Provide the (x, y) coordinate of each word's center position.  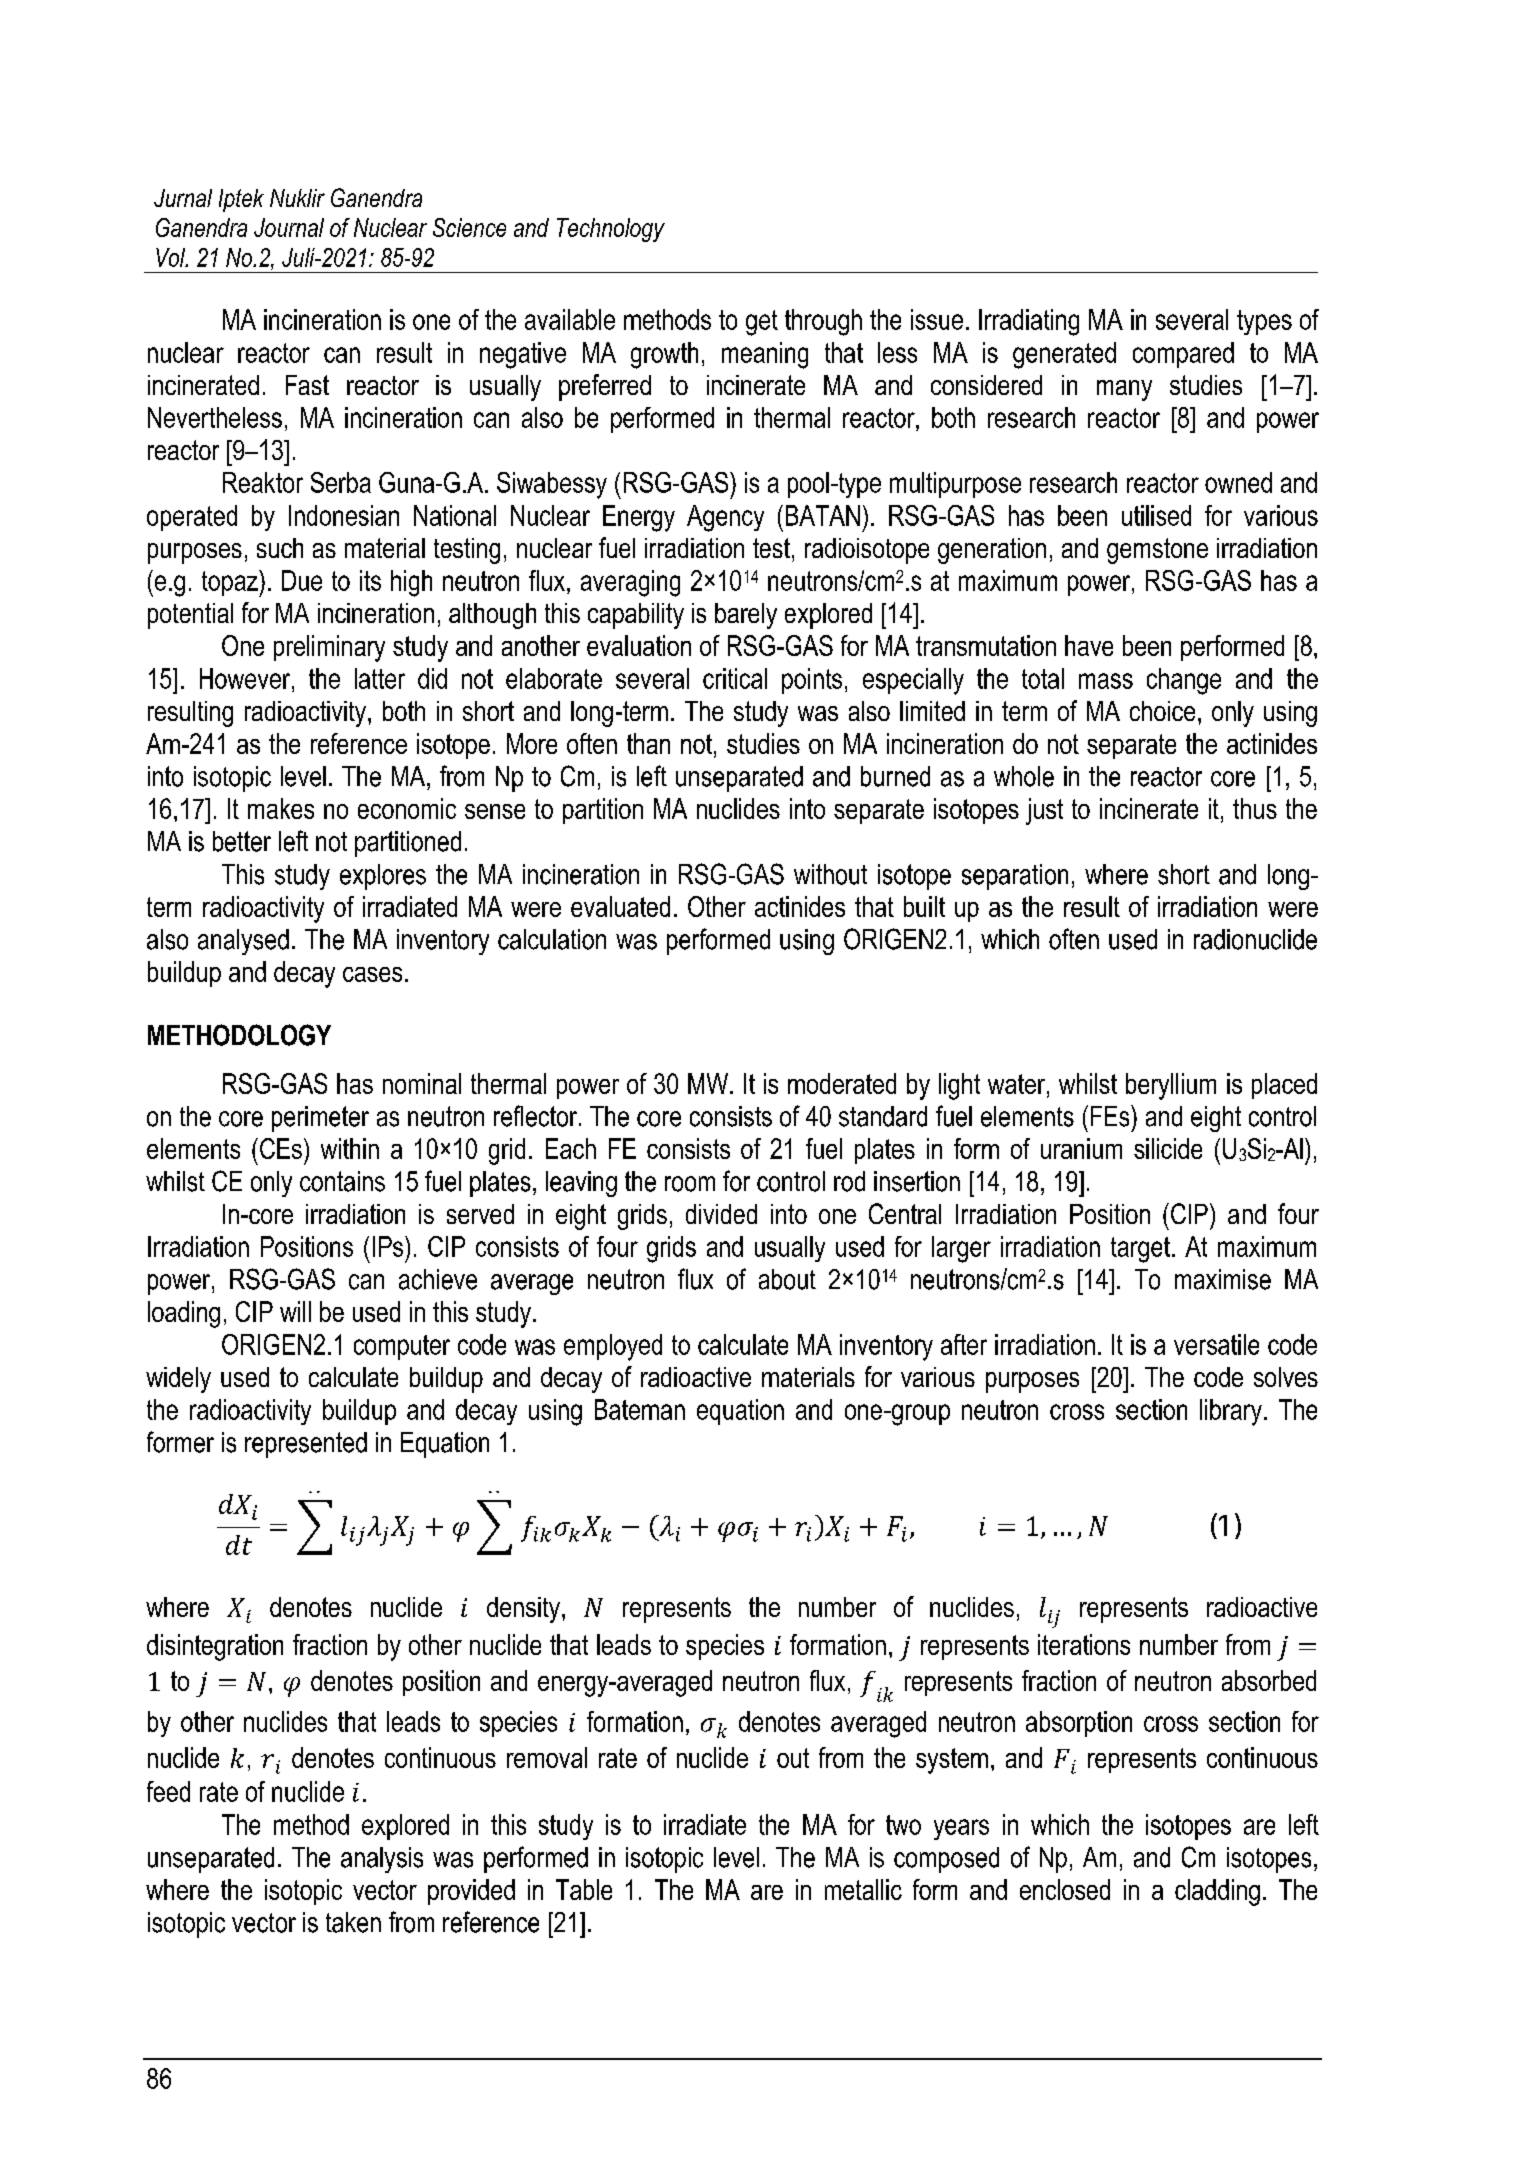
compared (1183, 355)
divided (721, 1214)
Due (302, 580)
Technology (611, 230)
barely (746, 616)
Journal (289, 227)
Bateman (640, 1409)
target (1140, 1250)
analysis (382, 1860)
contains (342, 1181)
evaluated (620, 906)
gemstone (1157, 551)
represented (306, 1445)
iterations (1084, 1644)
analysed (243, 942)
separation (1015, 877)
